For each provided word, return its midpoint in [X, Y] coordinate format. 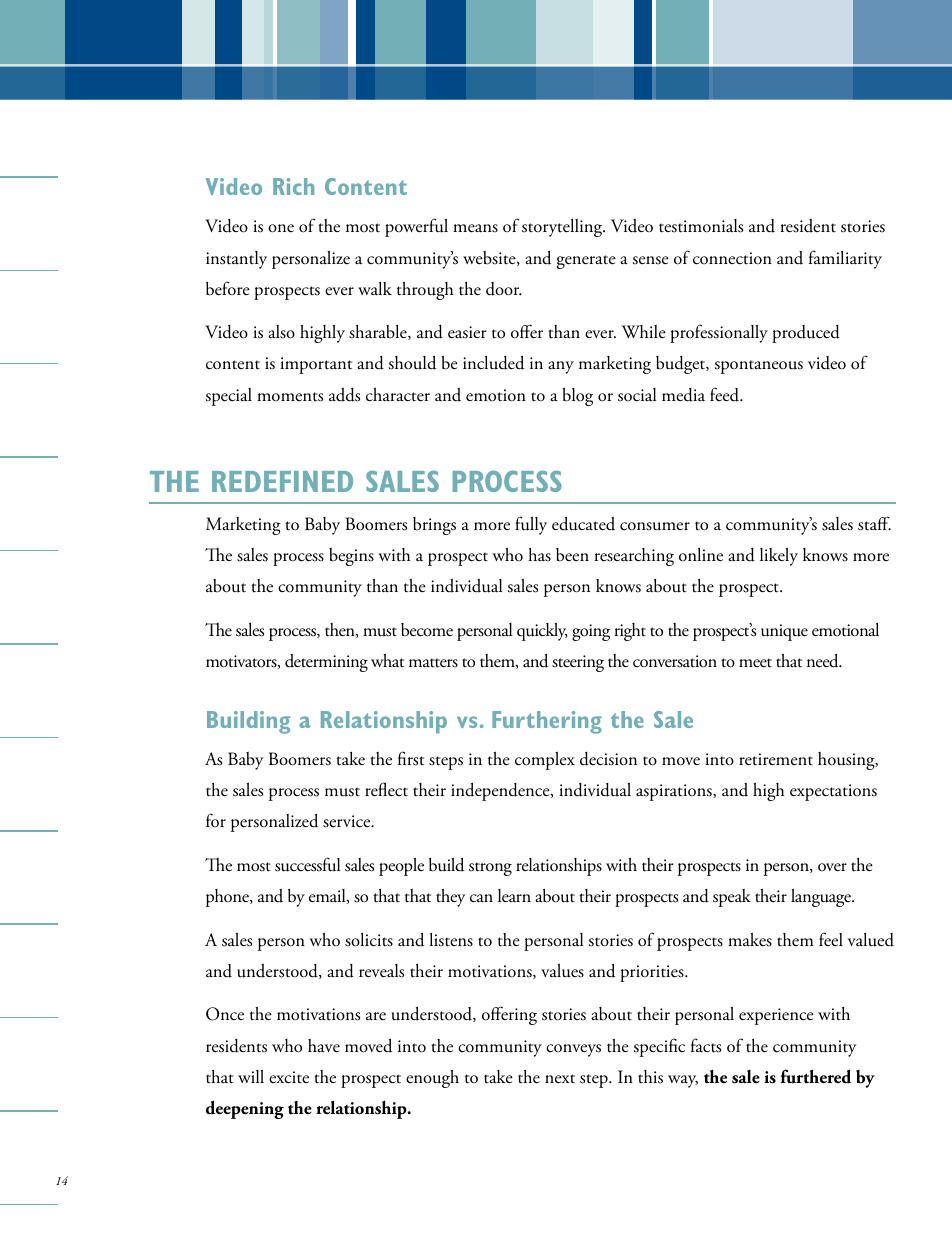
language [822, 898]
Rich [293, 186]
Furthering [547, 722]
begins [351, 557]
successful [307, 864]
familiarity [845, 259]
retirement [776, 759]
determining [326, 663]
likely [779, 557]
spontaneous [759, 367]
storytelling [563, 228]
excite [289, 1077]
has [539, 555]
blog [577, 396]
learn [514, 896]
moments [290, 397]
